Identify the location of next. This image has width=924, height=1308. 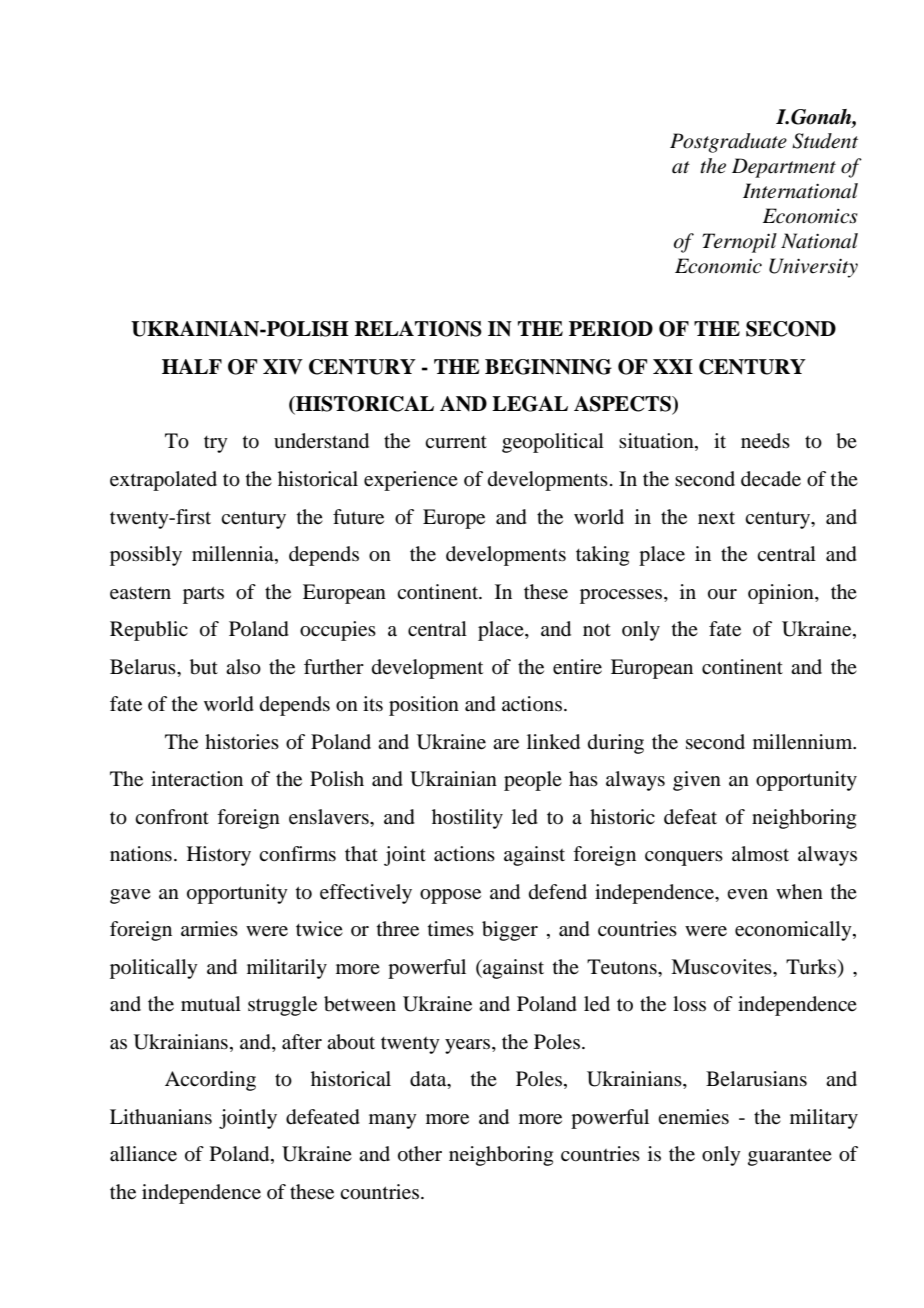
(716, 518).
